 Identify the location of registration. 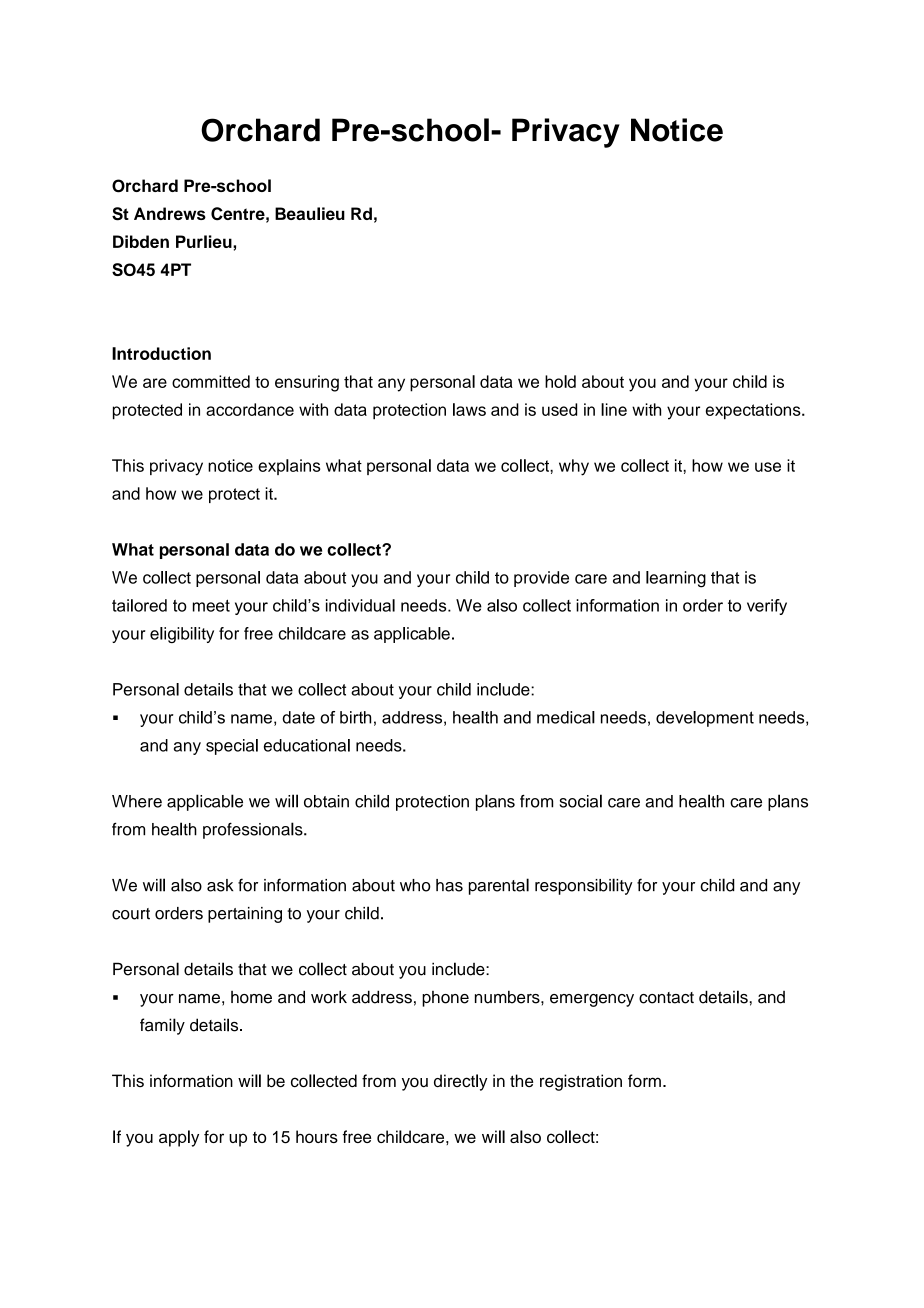
(581, 1082).
